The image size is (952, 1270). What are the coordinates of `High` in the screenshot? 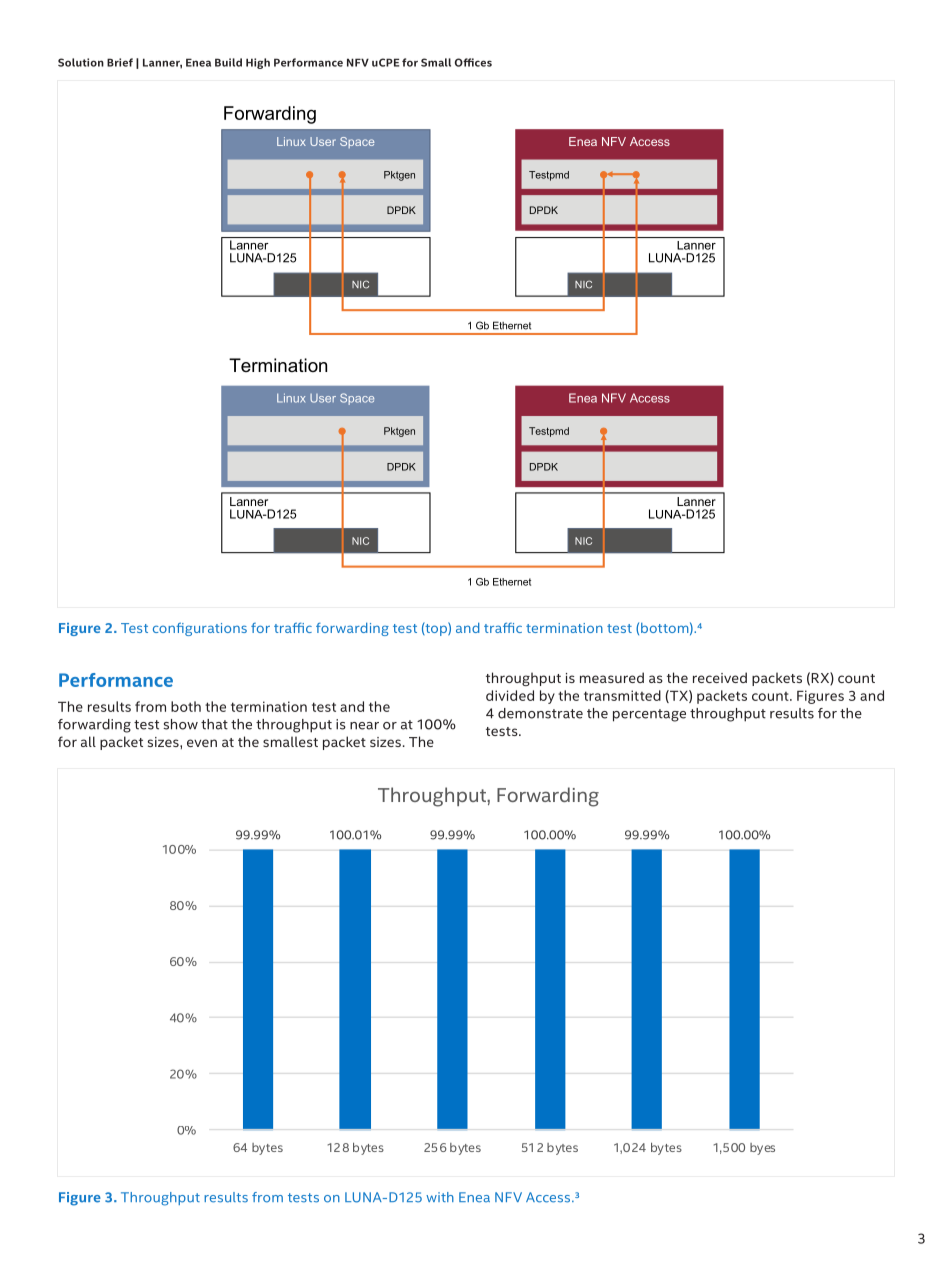 It's located at (258, 63).
